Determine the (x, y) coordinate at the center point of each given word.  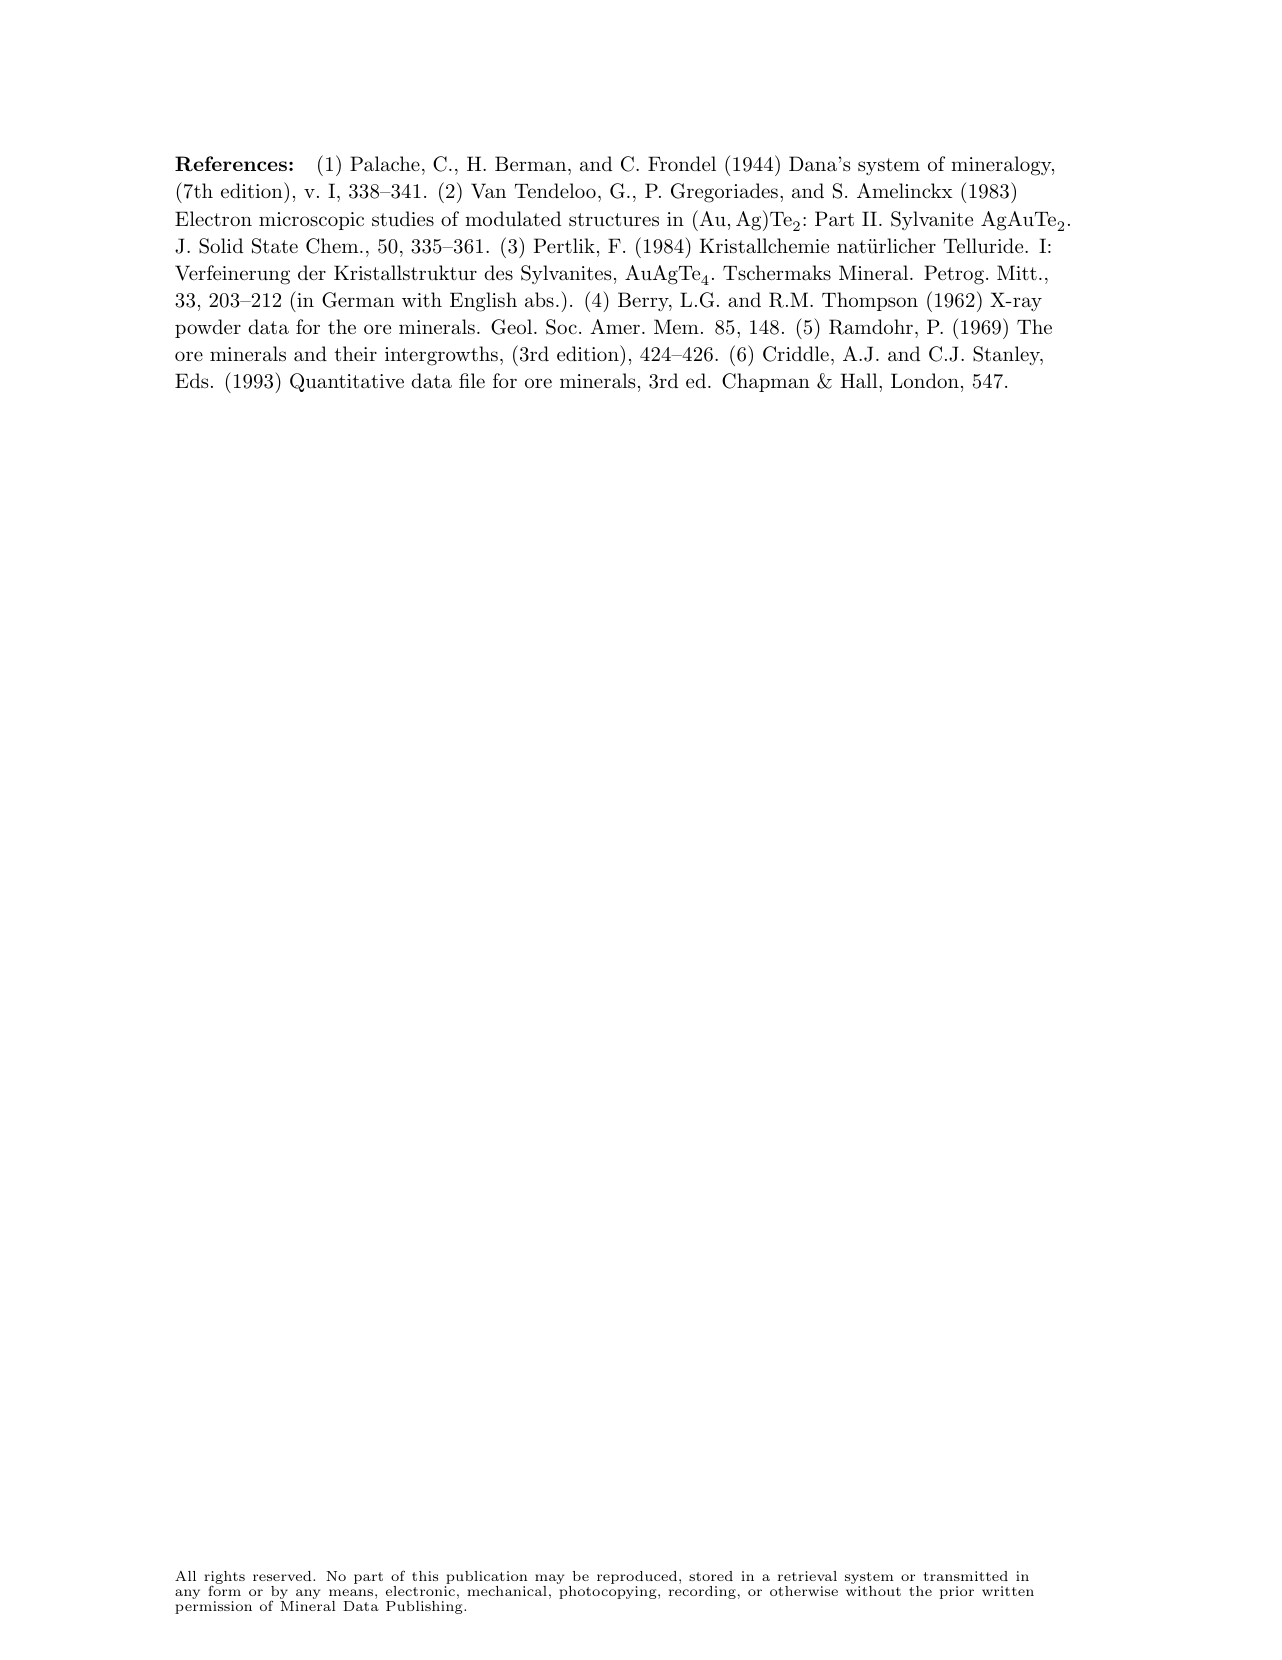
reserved (283, 1576)
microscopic (311, 221)
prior (957, 1592)
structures (614, 220)
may (549, 1580)
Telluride (985, 246)
